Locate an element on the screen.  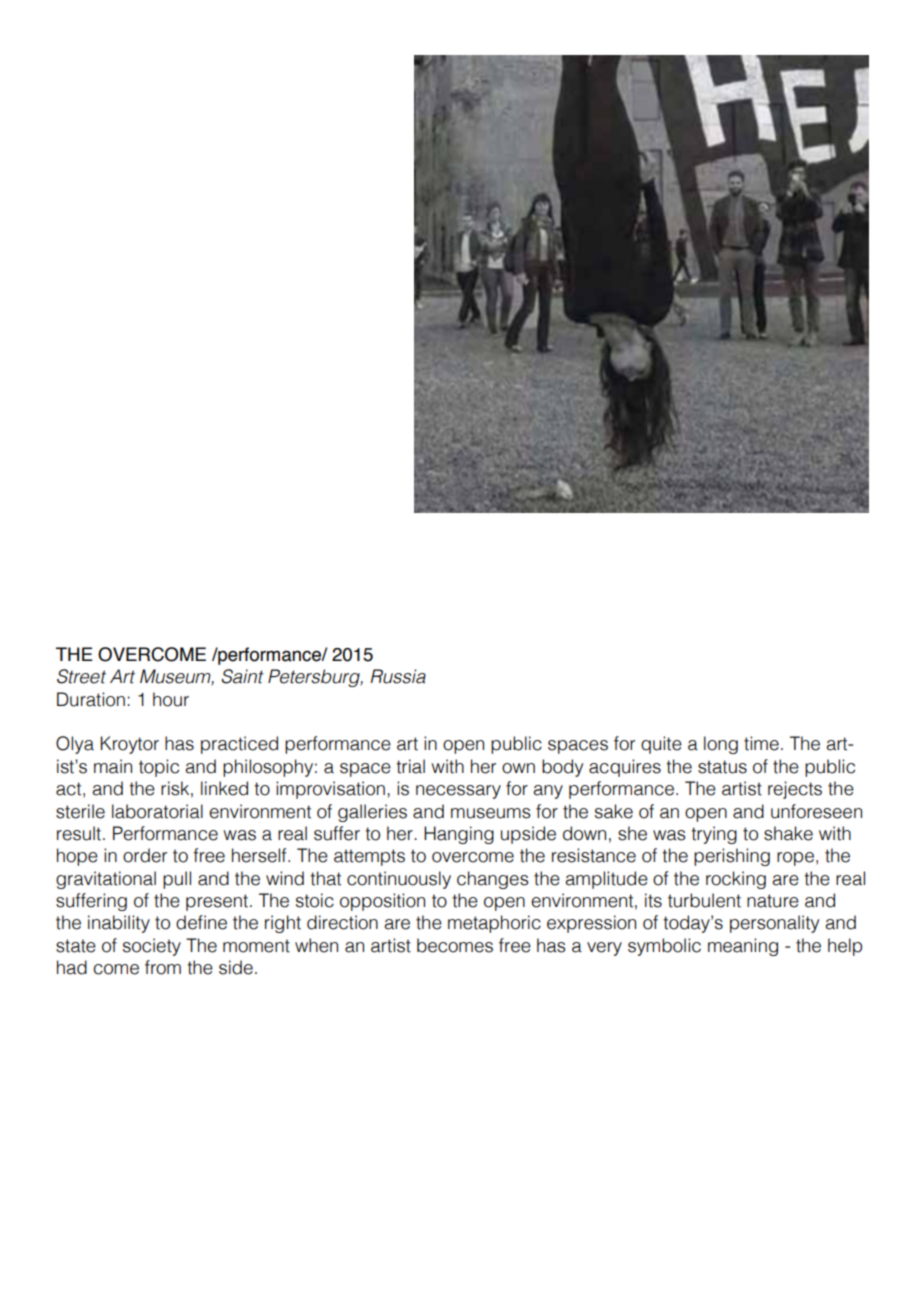
long is located at coordinates (721, 745).
